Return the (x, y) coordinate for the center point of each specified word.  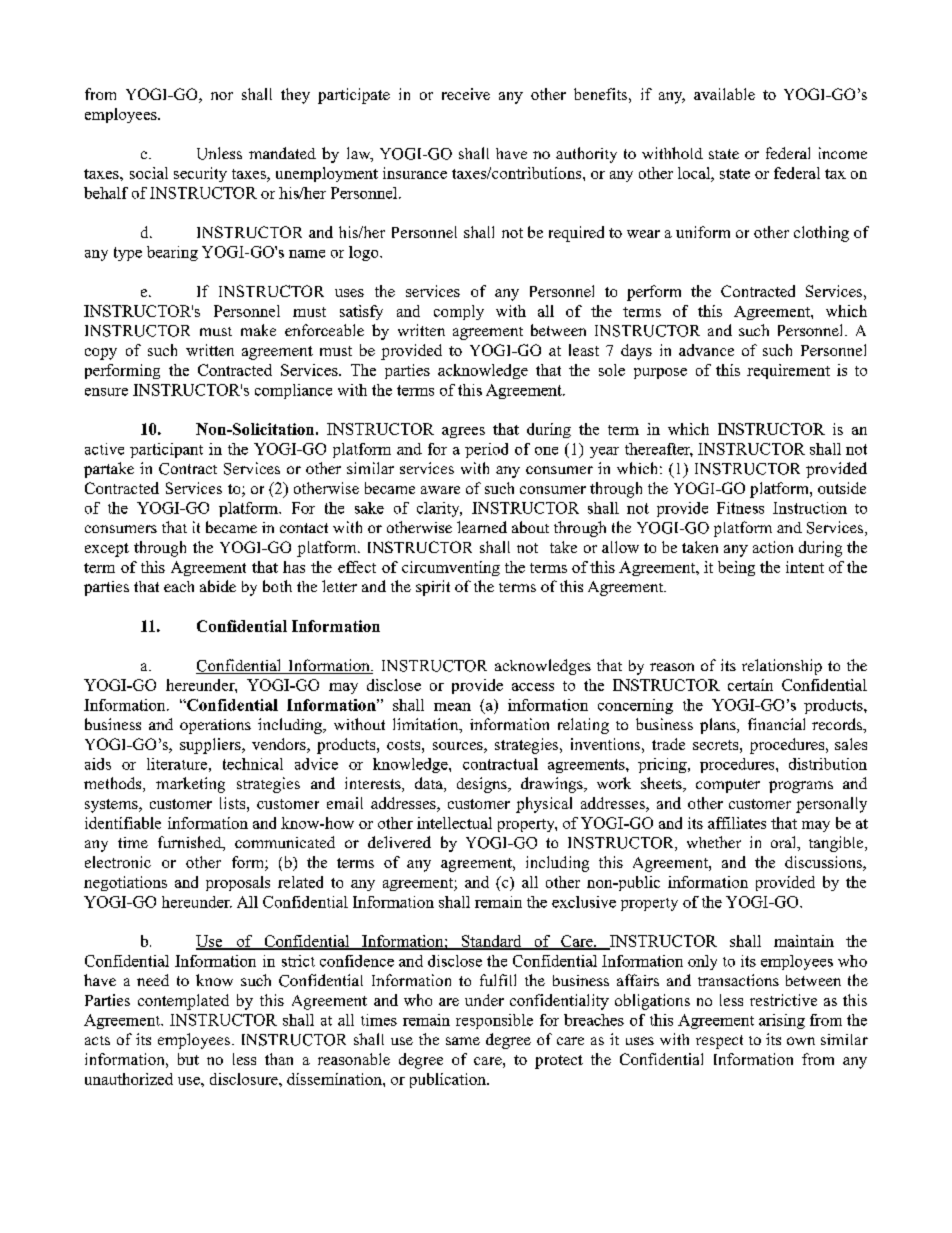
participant (166, 450)
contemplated (183, 1002)
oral (785, 843)
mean (452, 707)
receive (466, 94)
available (724, 94)
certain (750, 685)
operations (215, 726)
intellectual (454, 823)
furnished (191, 843)
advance (706, 350)
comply (459, 312)
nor (222, 96)
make (258, 330)
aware (440, 490)
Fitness (740, 508)
